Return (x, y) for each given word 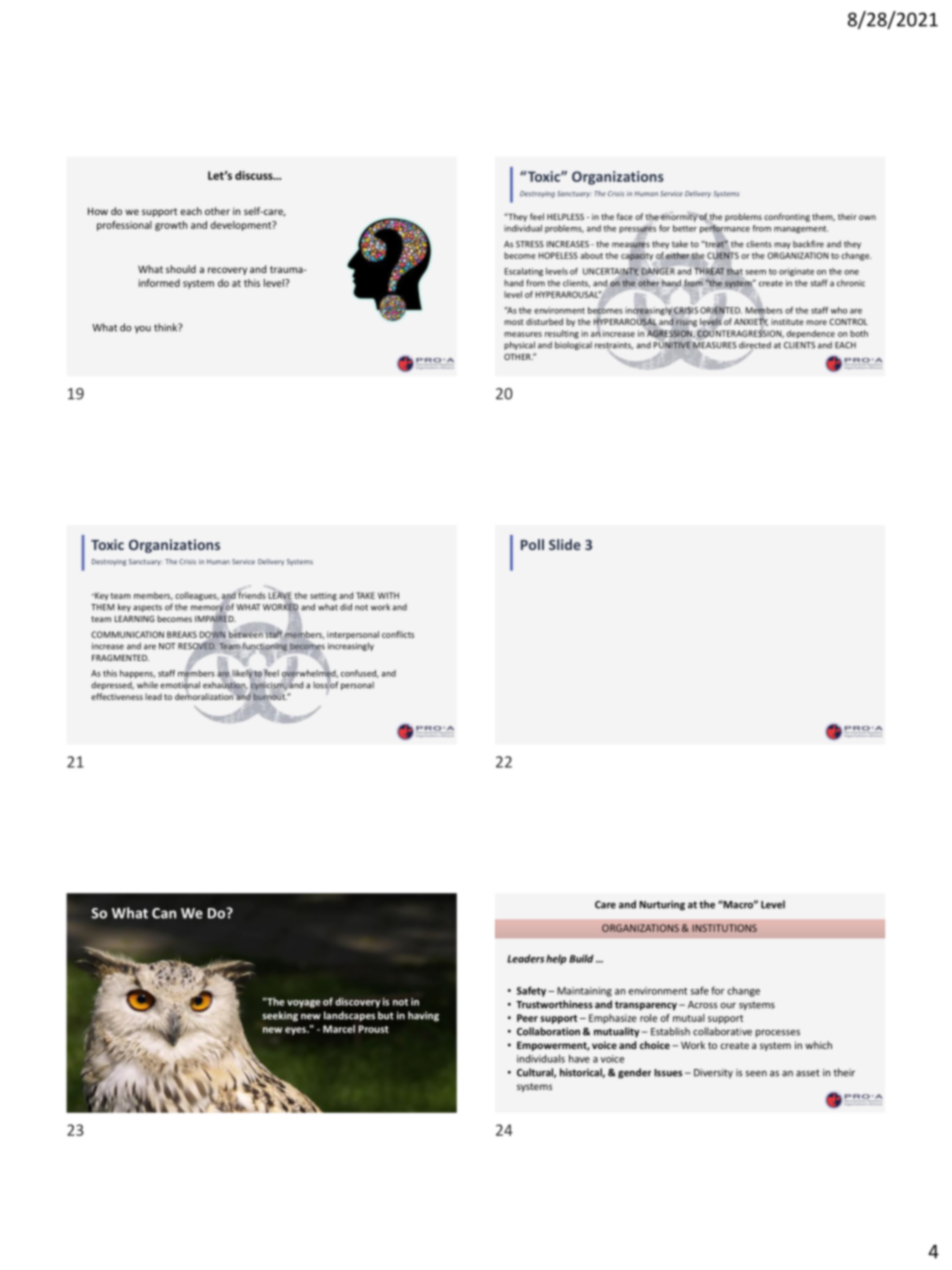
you (143, 330)
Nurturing (662, 905)
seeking (280, 1016)
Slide (565, 544)
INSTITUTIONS (724, 928)
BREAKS (182, 634)
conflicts (398, 634)
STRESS (530, 244)
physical (519, 345)
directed (755, 346)
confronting (787, 217)
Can (164, 913)
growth (171, 226)
